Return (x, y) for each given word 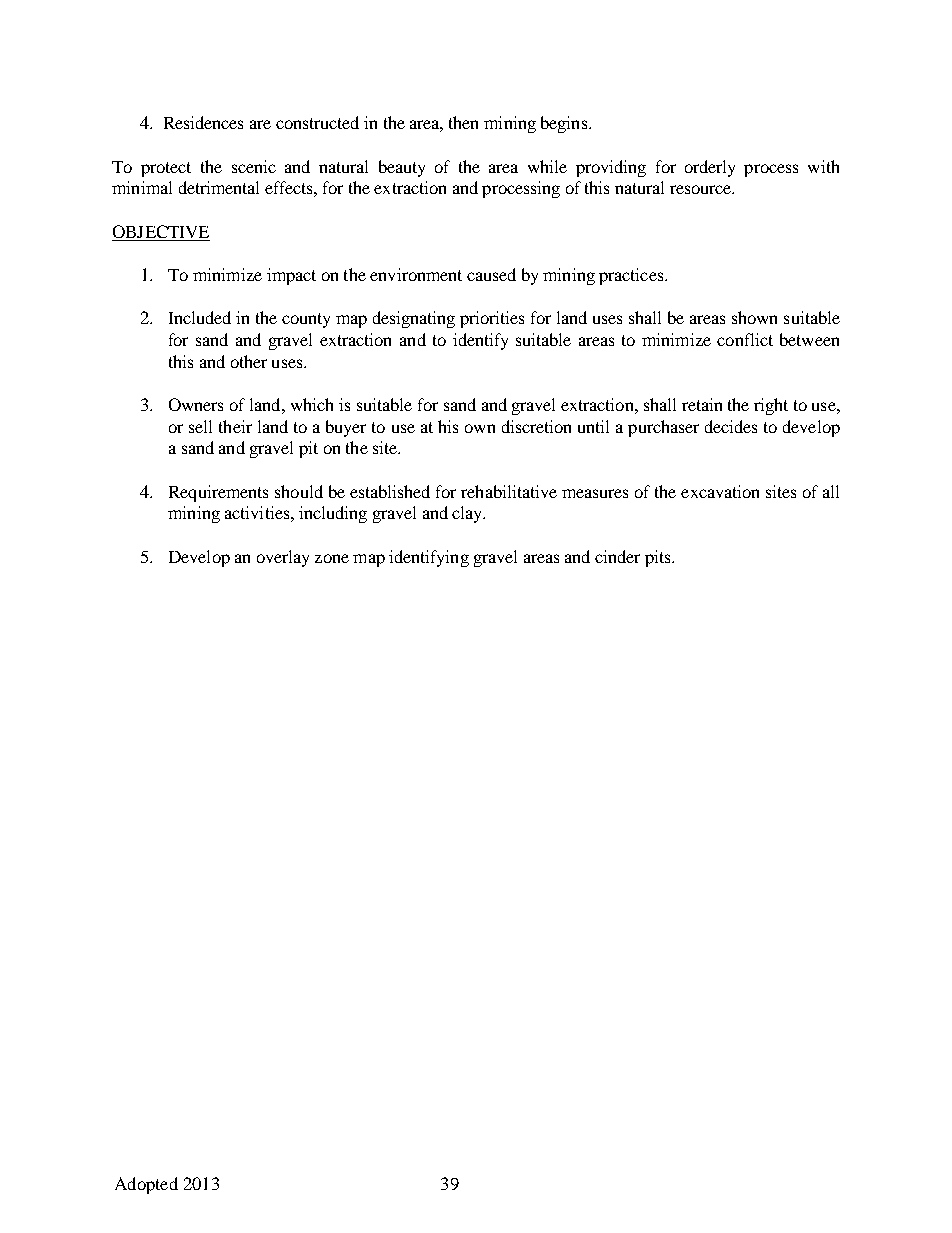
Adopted (146, 1185)
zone (332, 558)
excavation (720, 491)
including (333, 514)
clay (468, 514)
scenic (254, 166)
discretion (536, 426)
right (771, 406)
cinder (617, 556)
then (463, 122)
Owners (196, 404)
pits (659, 558)
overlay (283, 558)
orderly (710, 168)
